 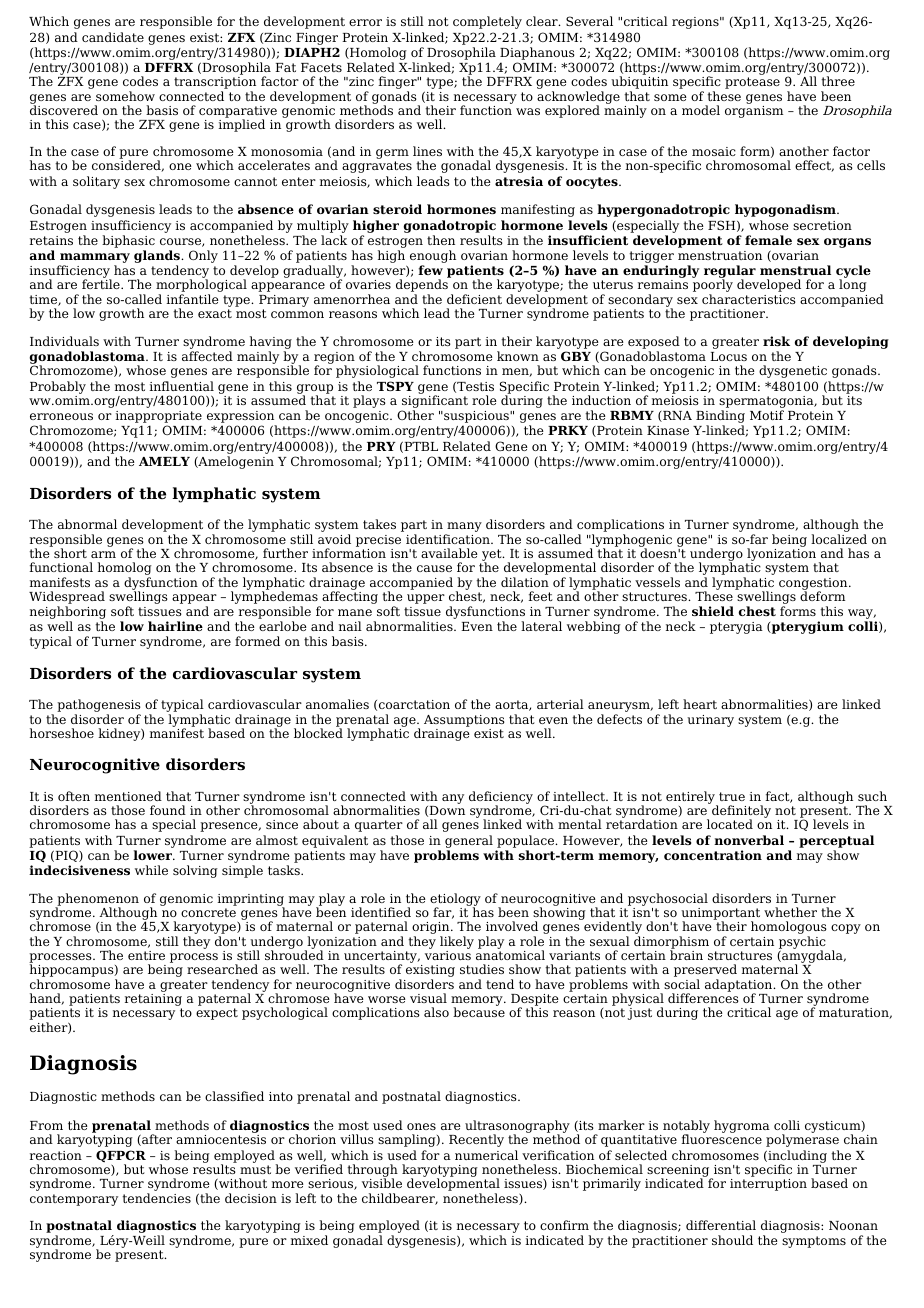 What do you see at coordinates (474, 299) in the screenshot?
I see `deficient` at bounding box center [474, 299].
